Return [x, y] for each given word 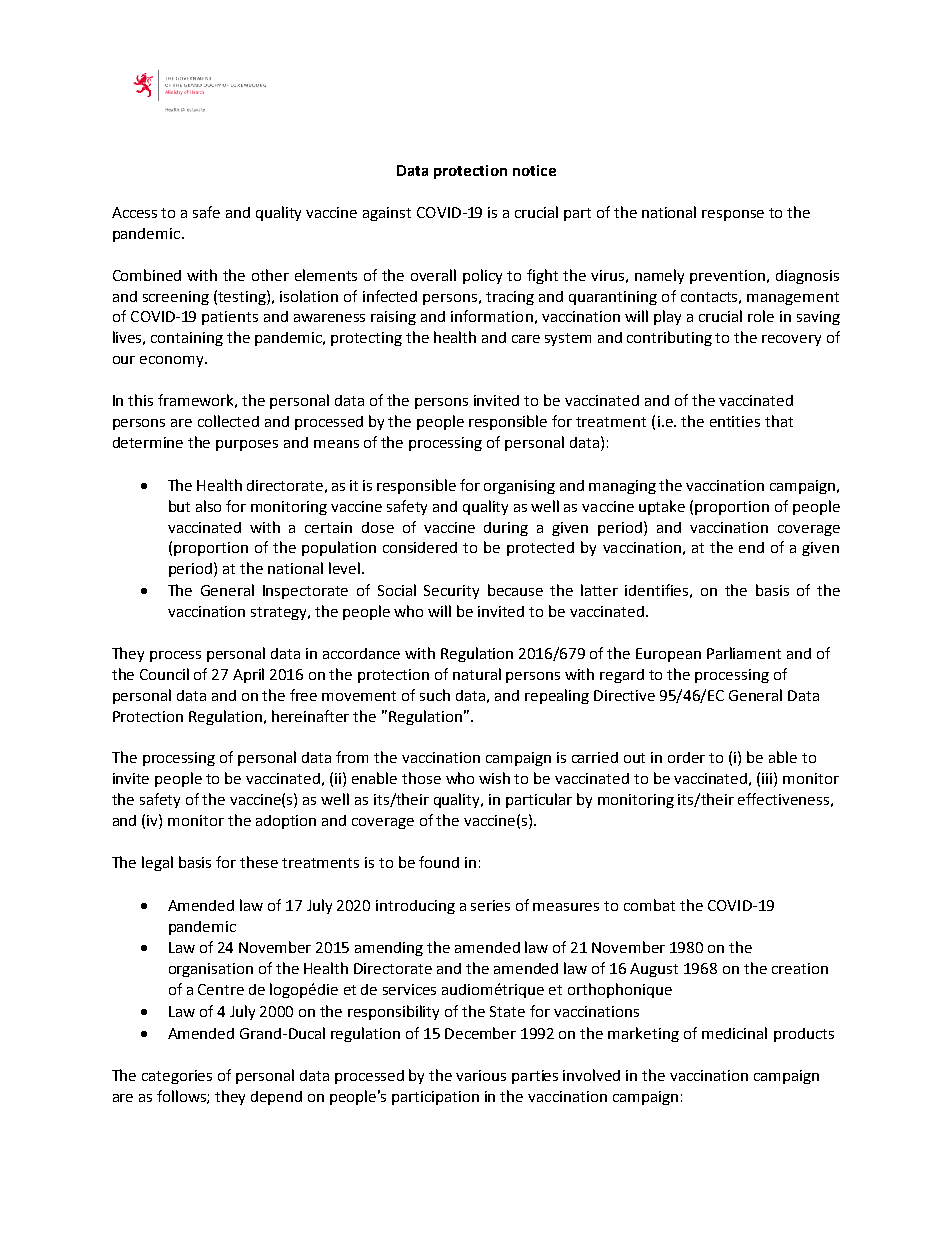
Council [164, 674]
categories [177, 1077]
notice [534, 170]
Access [134, 212]
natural [477, 674]
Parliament [744, 653]
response [733, 215]
